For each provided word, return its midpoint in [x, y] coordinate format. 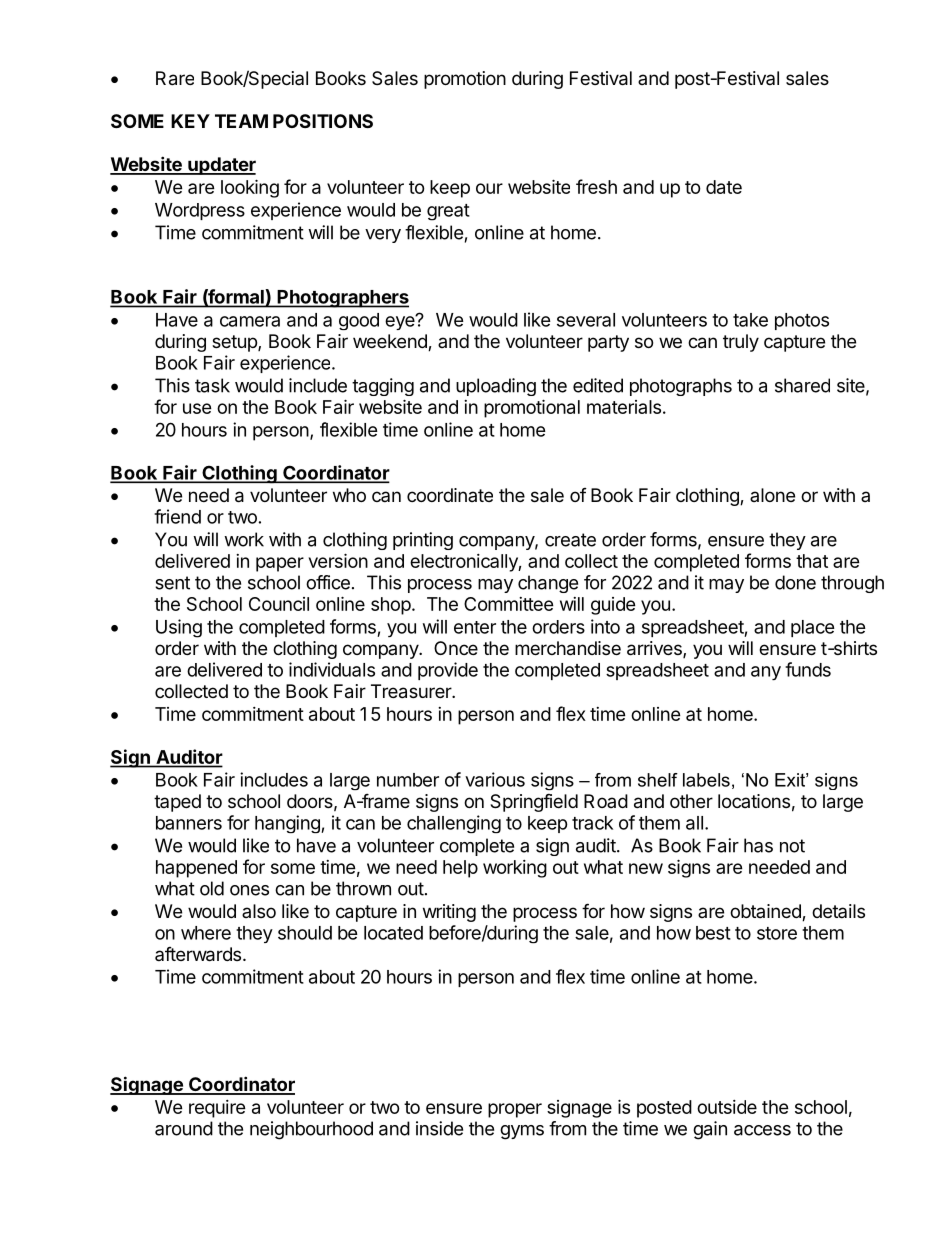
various [495, 779]
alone [772, 495]
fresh [596, 186]
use [197, 408]
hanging [288, 824]
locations [754, 801]
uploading [496, 387]
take [750, 320]
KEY [190, 121]
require [217, 1109]
